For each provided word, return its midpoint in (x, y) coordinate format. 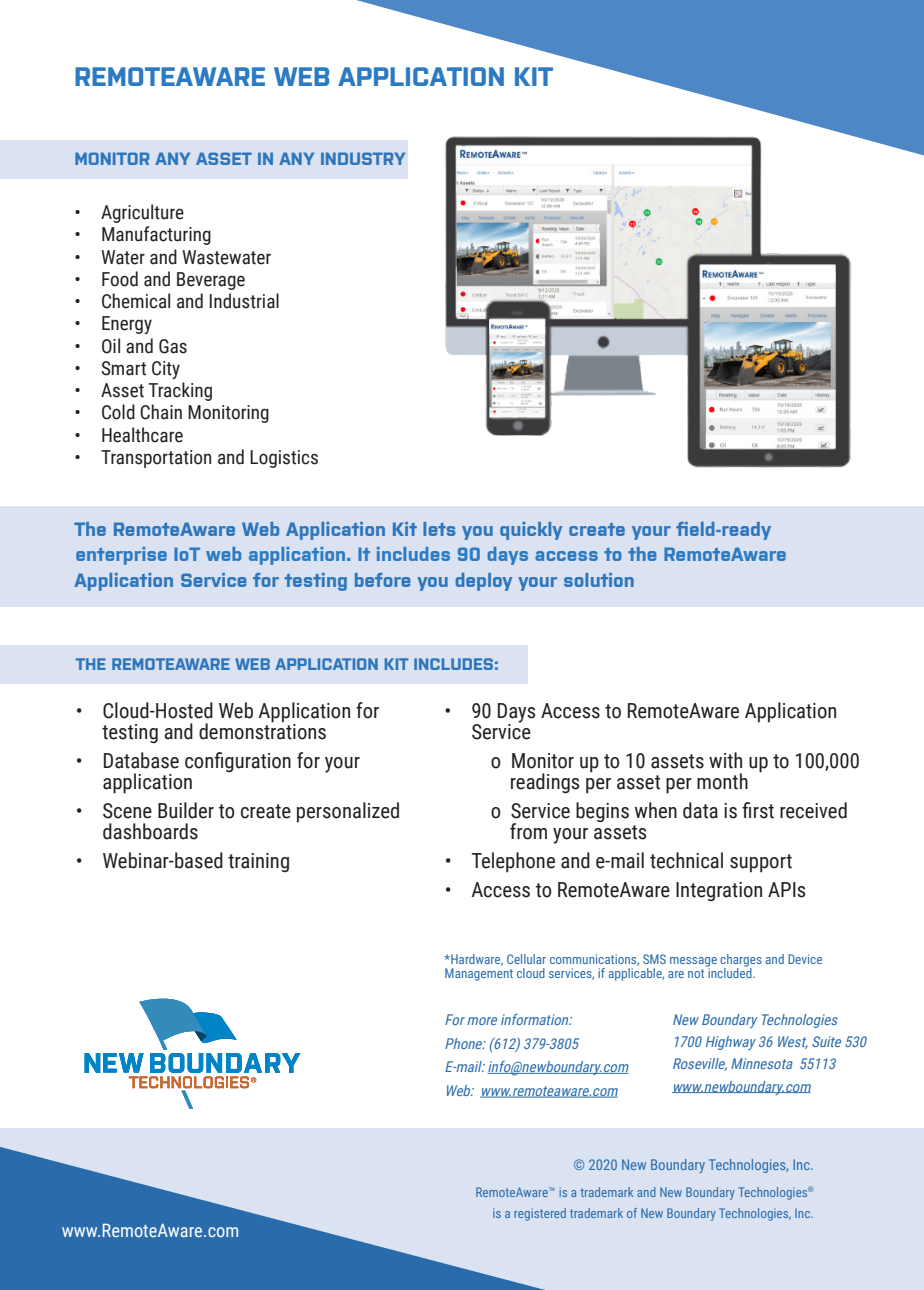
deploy (484, 582)
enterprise (121, 556)
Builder (186, 810)
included (730, 972)
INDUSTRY (363, 158)
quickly (531, 531)
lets (439, 529)
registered (540, 1214)
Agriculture (142, 213)
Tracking (180, 391)
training (258, 862)
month (722, 781)
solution (599, 580)
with (725, 760)
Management (479, 974)
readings (545, 783)
